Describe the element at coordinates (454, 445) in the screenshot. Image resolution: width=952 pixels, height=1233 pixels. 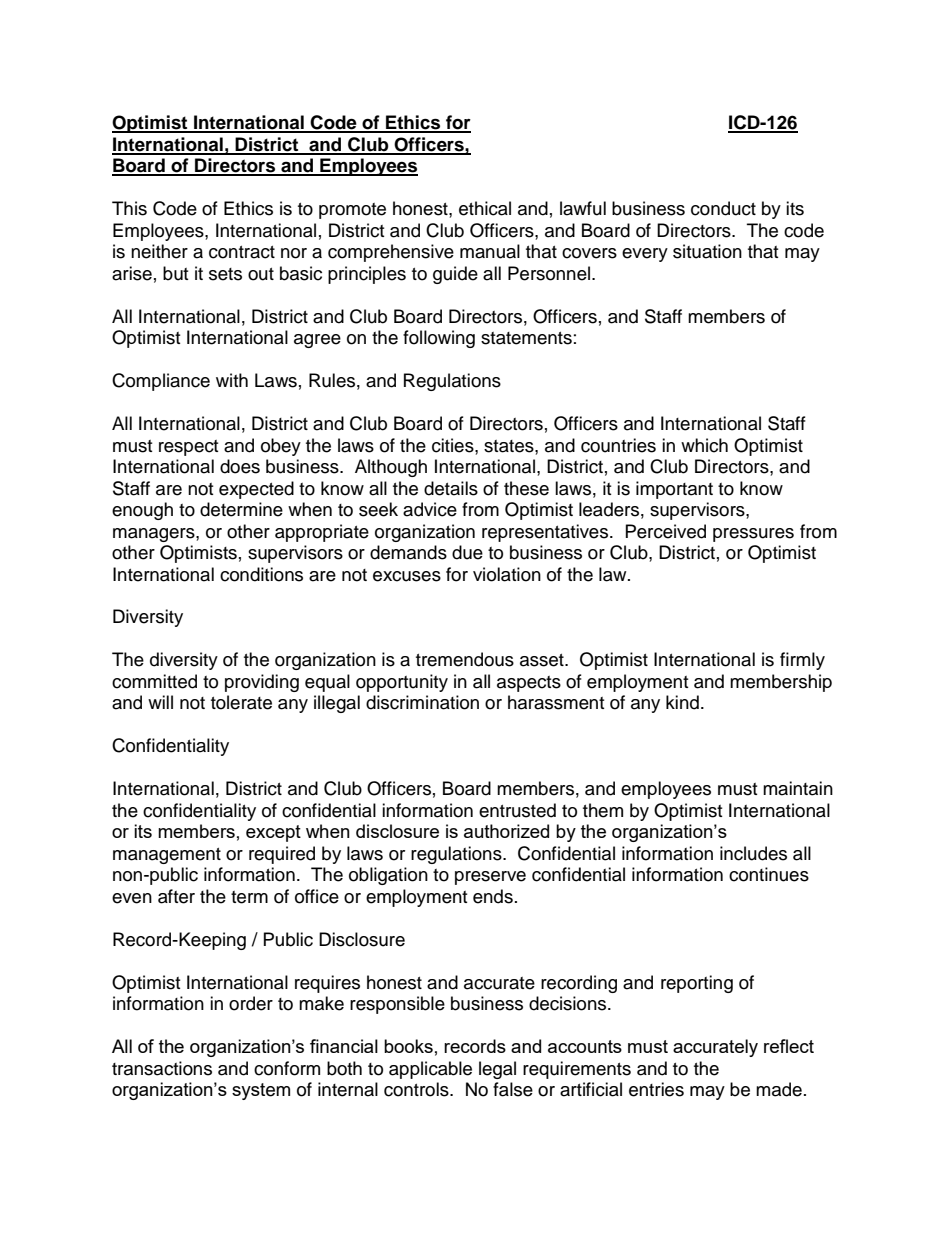
I see `cities` at that location.
